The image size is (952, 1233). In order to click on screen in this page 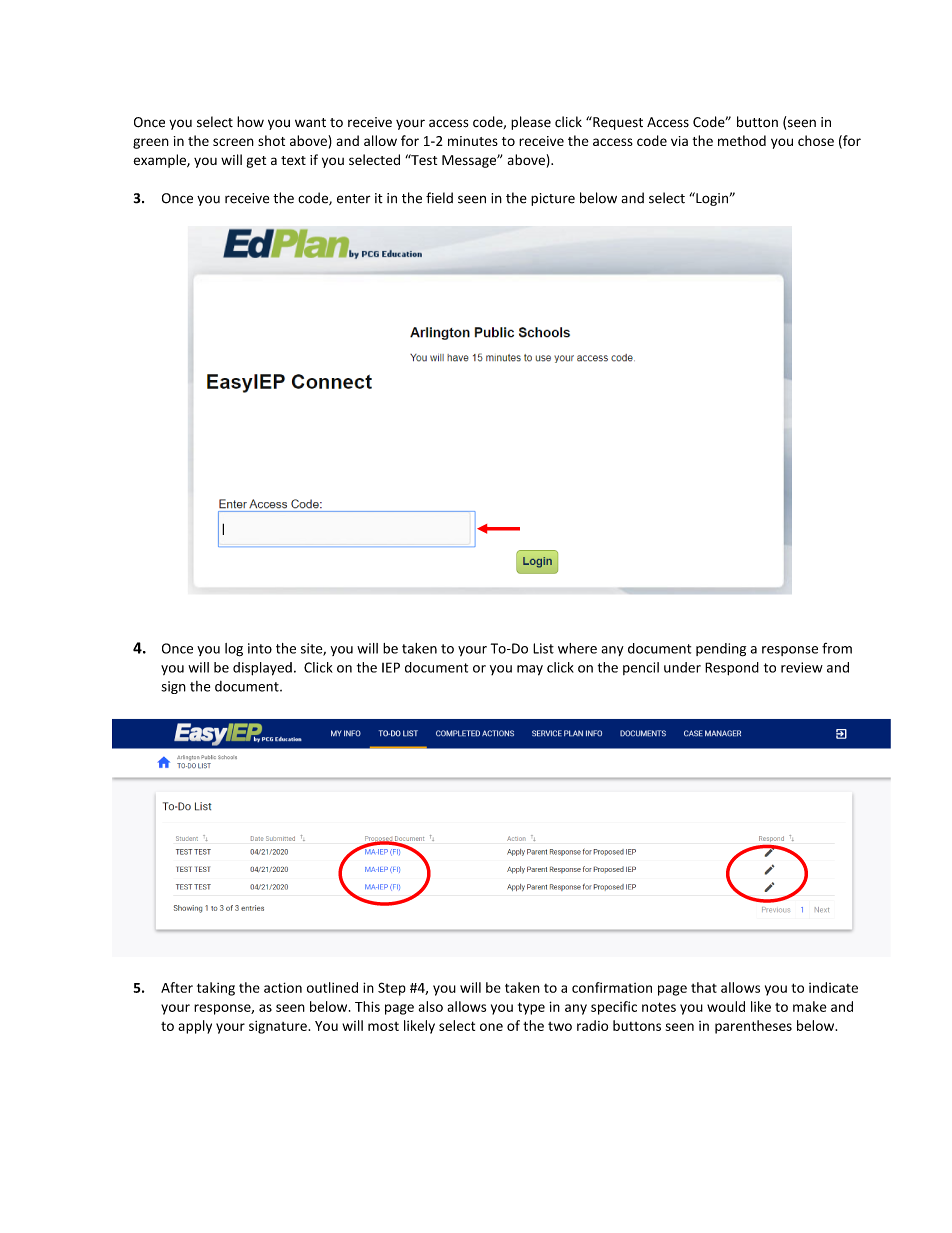, I will do `click(233, 142)`.
